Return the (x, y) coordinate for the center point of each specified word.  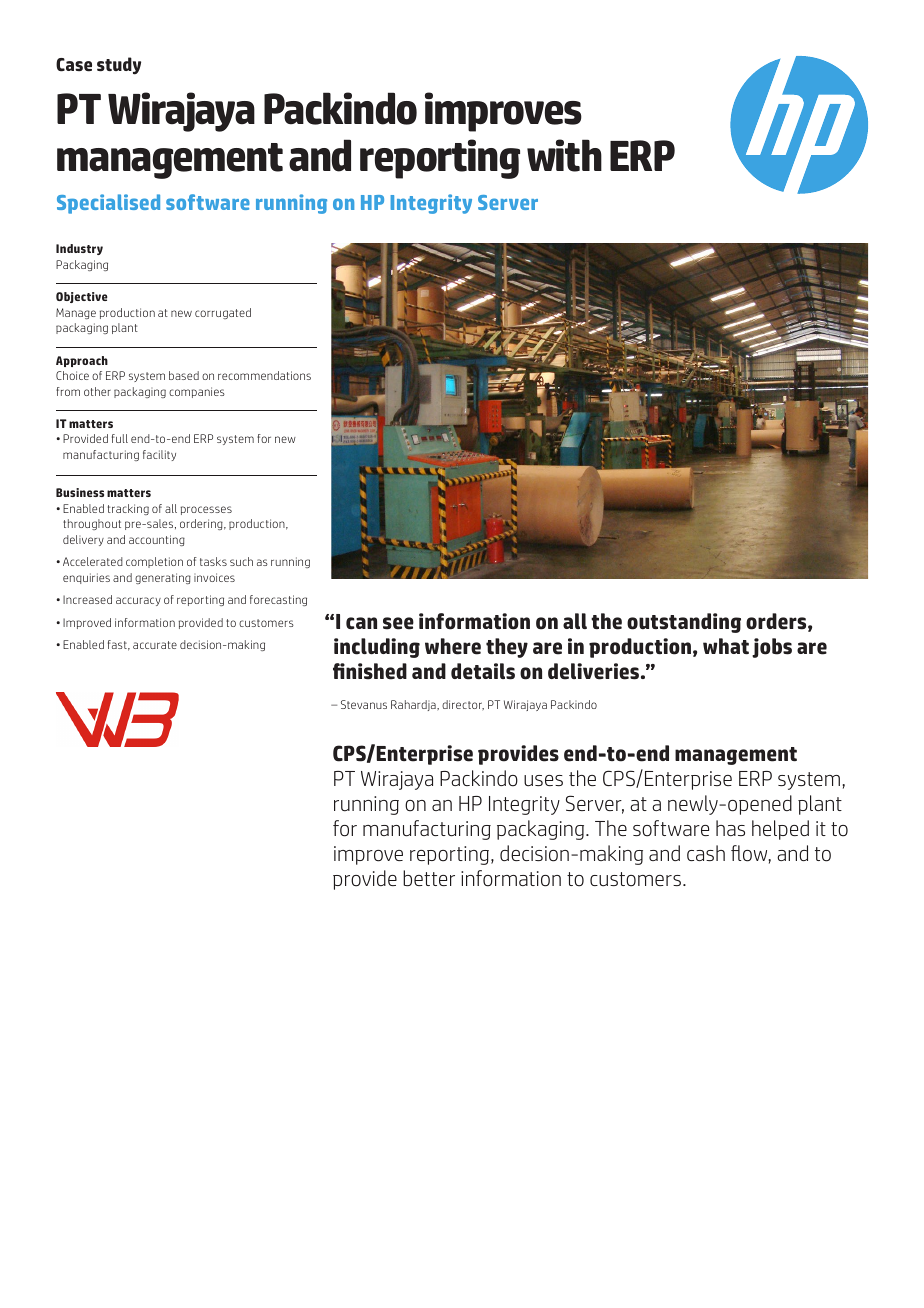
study (119, 66)
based (184, 375)
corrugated (223, 313)
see (398, 623)
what (726, 646)
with (564, 155)
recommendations (264, 375)
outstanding (684, 623)
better (429, 878)
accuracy (138, 601)
